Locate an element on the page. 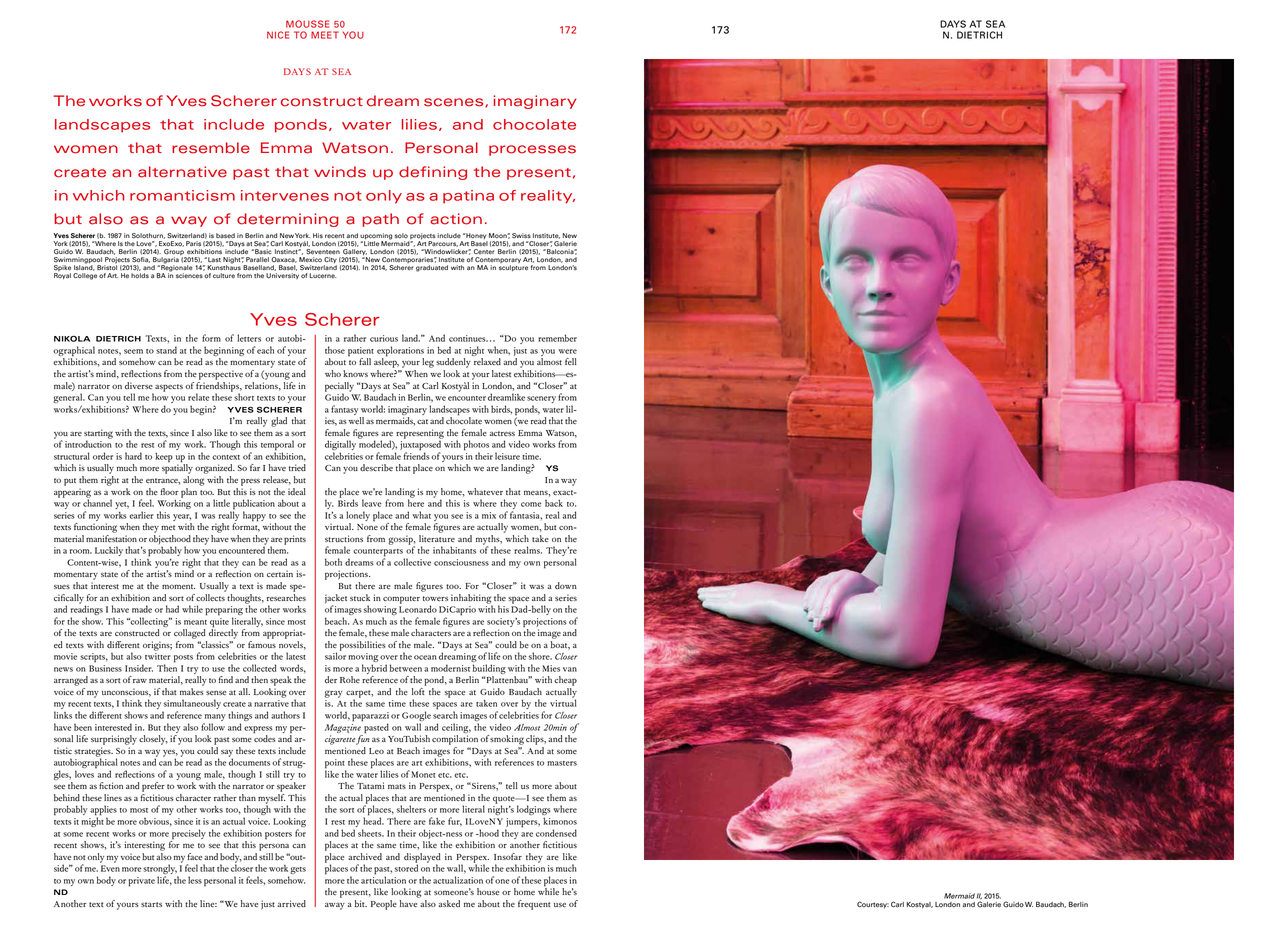 This image has height=939, width=1288. processes is located at coordinates (532, 150).
